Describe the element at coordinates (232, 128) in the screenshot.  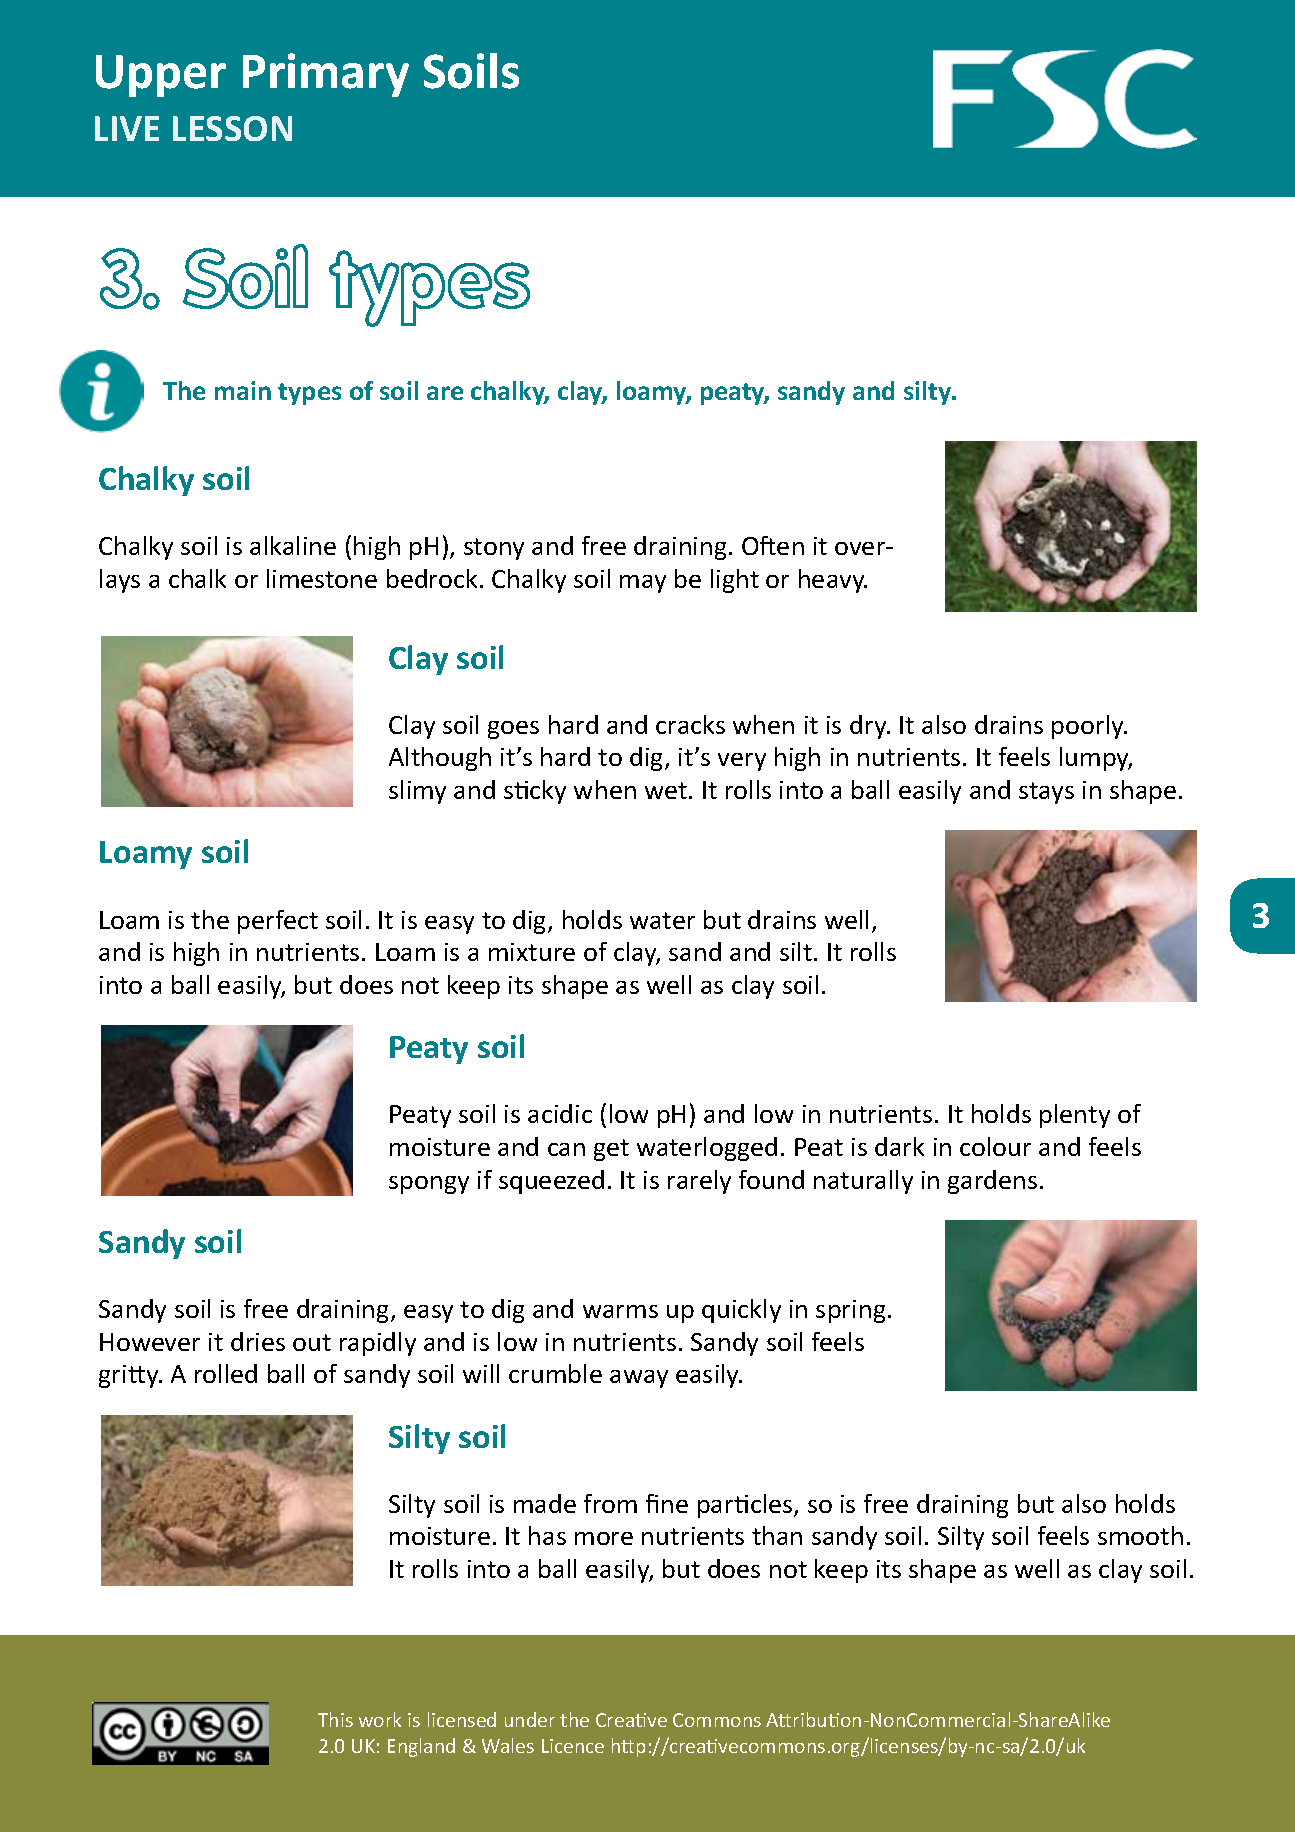
I see `LESSON` at that location.
